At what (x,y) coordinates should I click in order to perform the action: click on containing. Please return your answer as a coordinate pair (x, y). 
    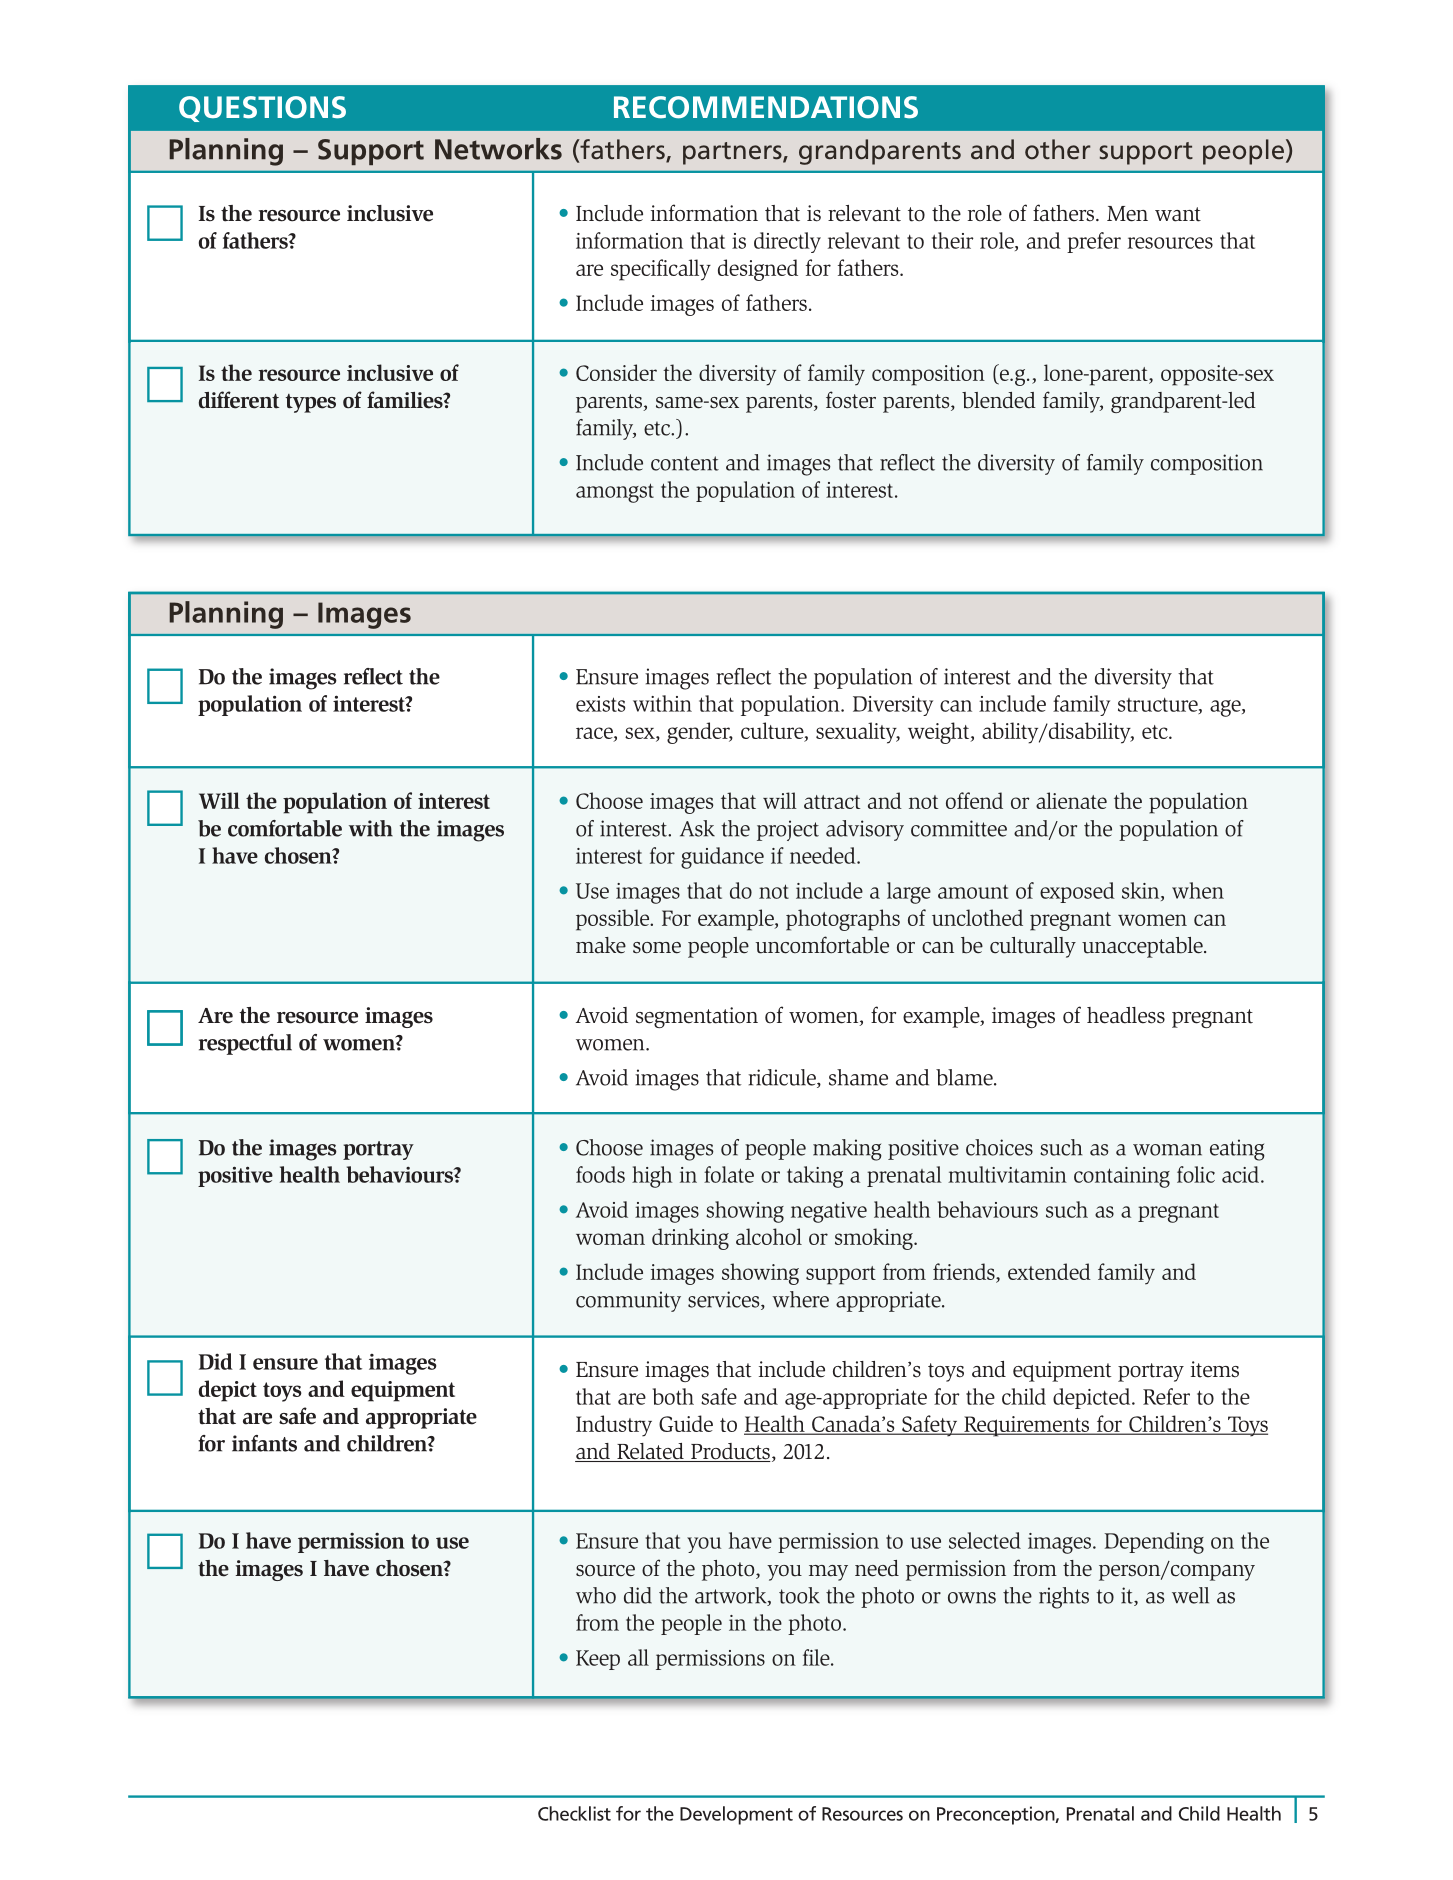
    Looking at the image, I should click on (1122, 1177).
